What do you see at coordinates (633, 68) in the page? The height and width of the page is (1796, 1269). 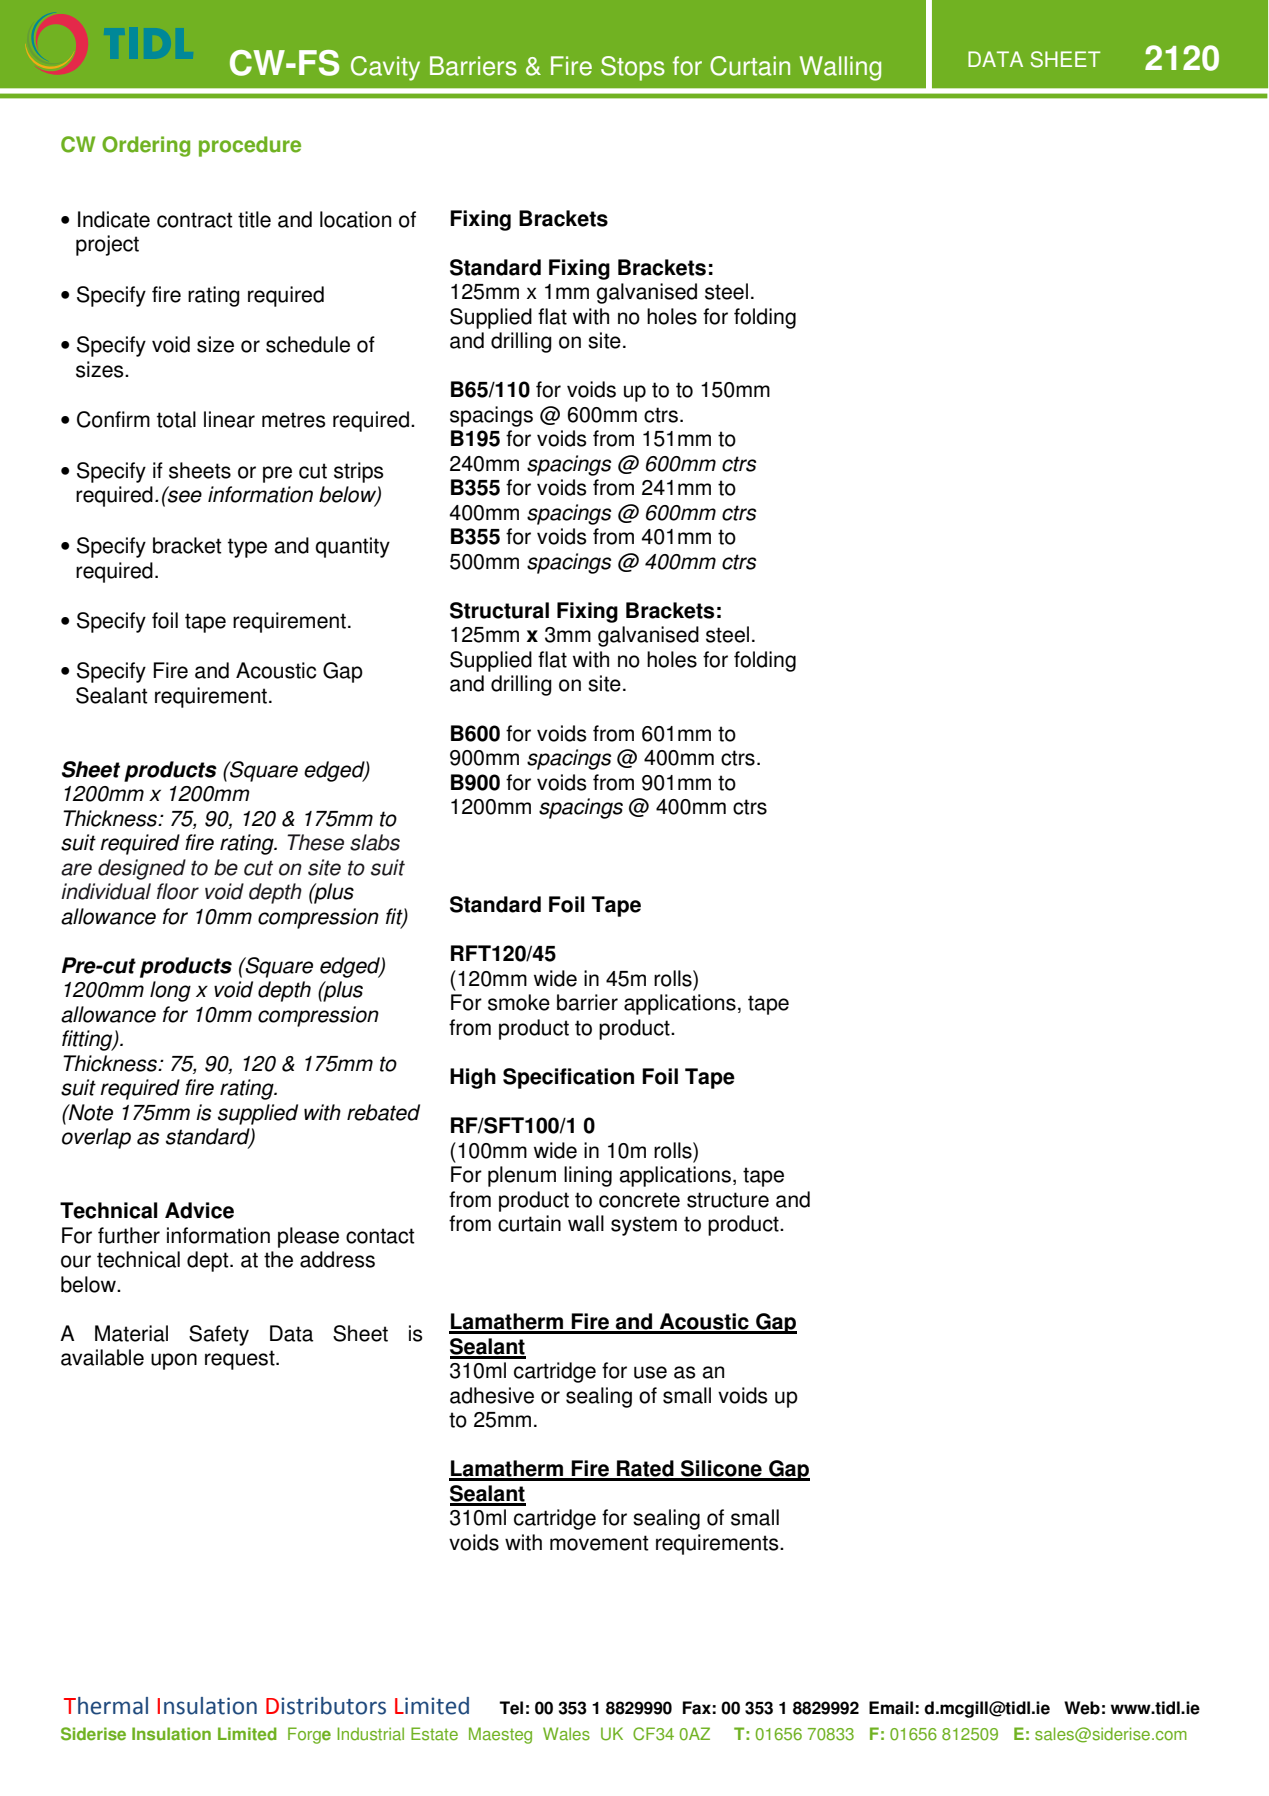 I see `Stops` at bounding box center [633, 68].
